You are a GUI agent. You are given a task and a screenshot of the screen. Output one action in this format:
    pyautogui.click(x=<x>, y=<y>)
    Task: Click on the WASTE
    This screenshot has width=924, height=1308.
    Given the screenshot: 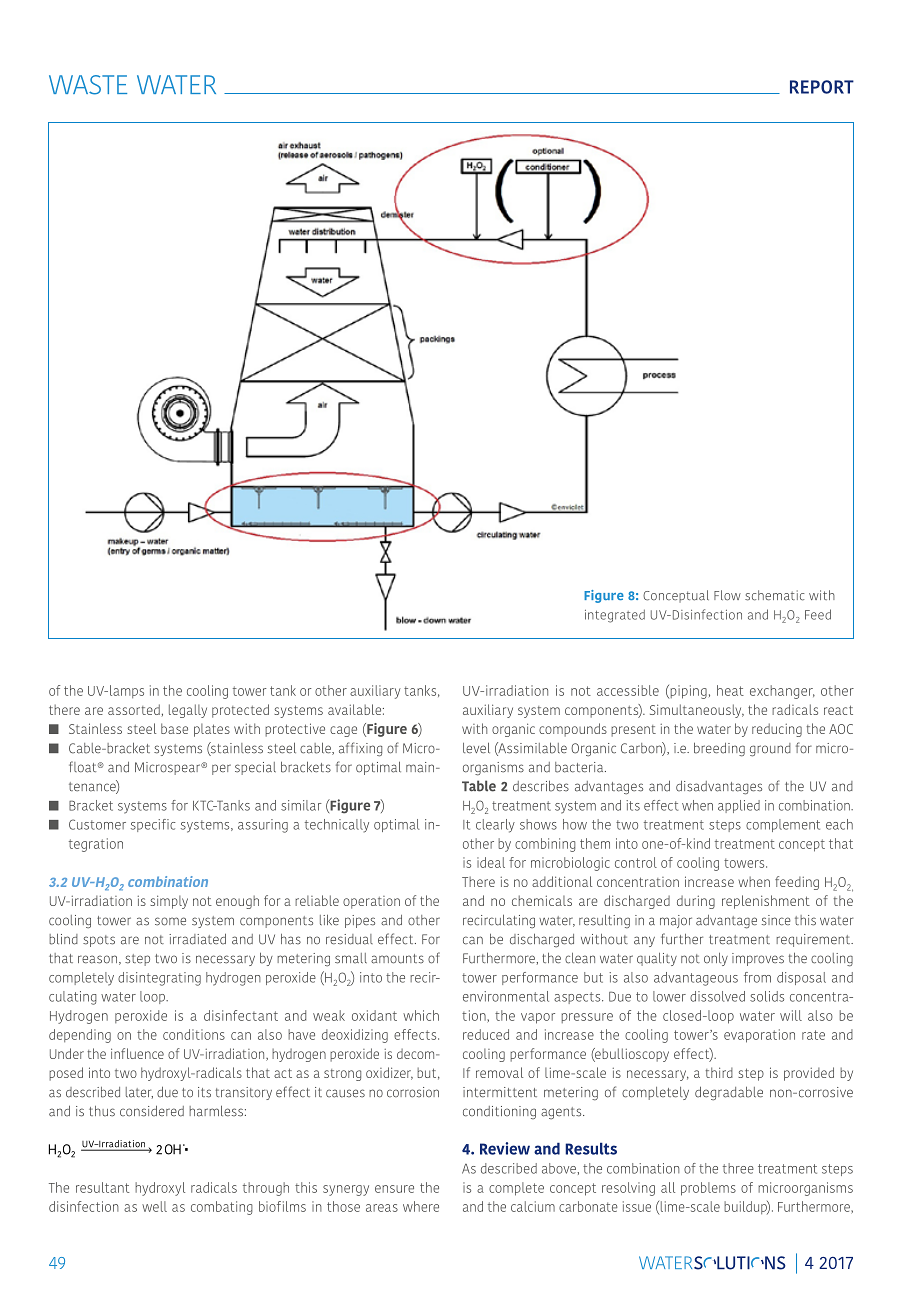 What is the action you would take?
    pyautogui.click(x=88, y=85)
